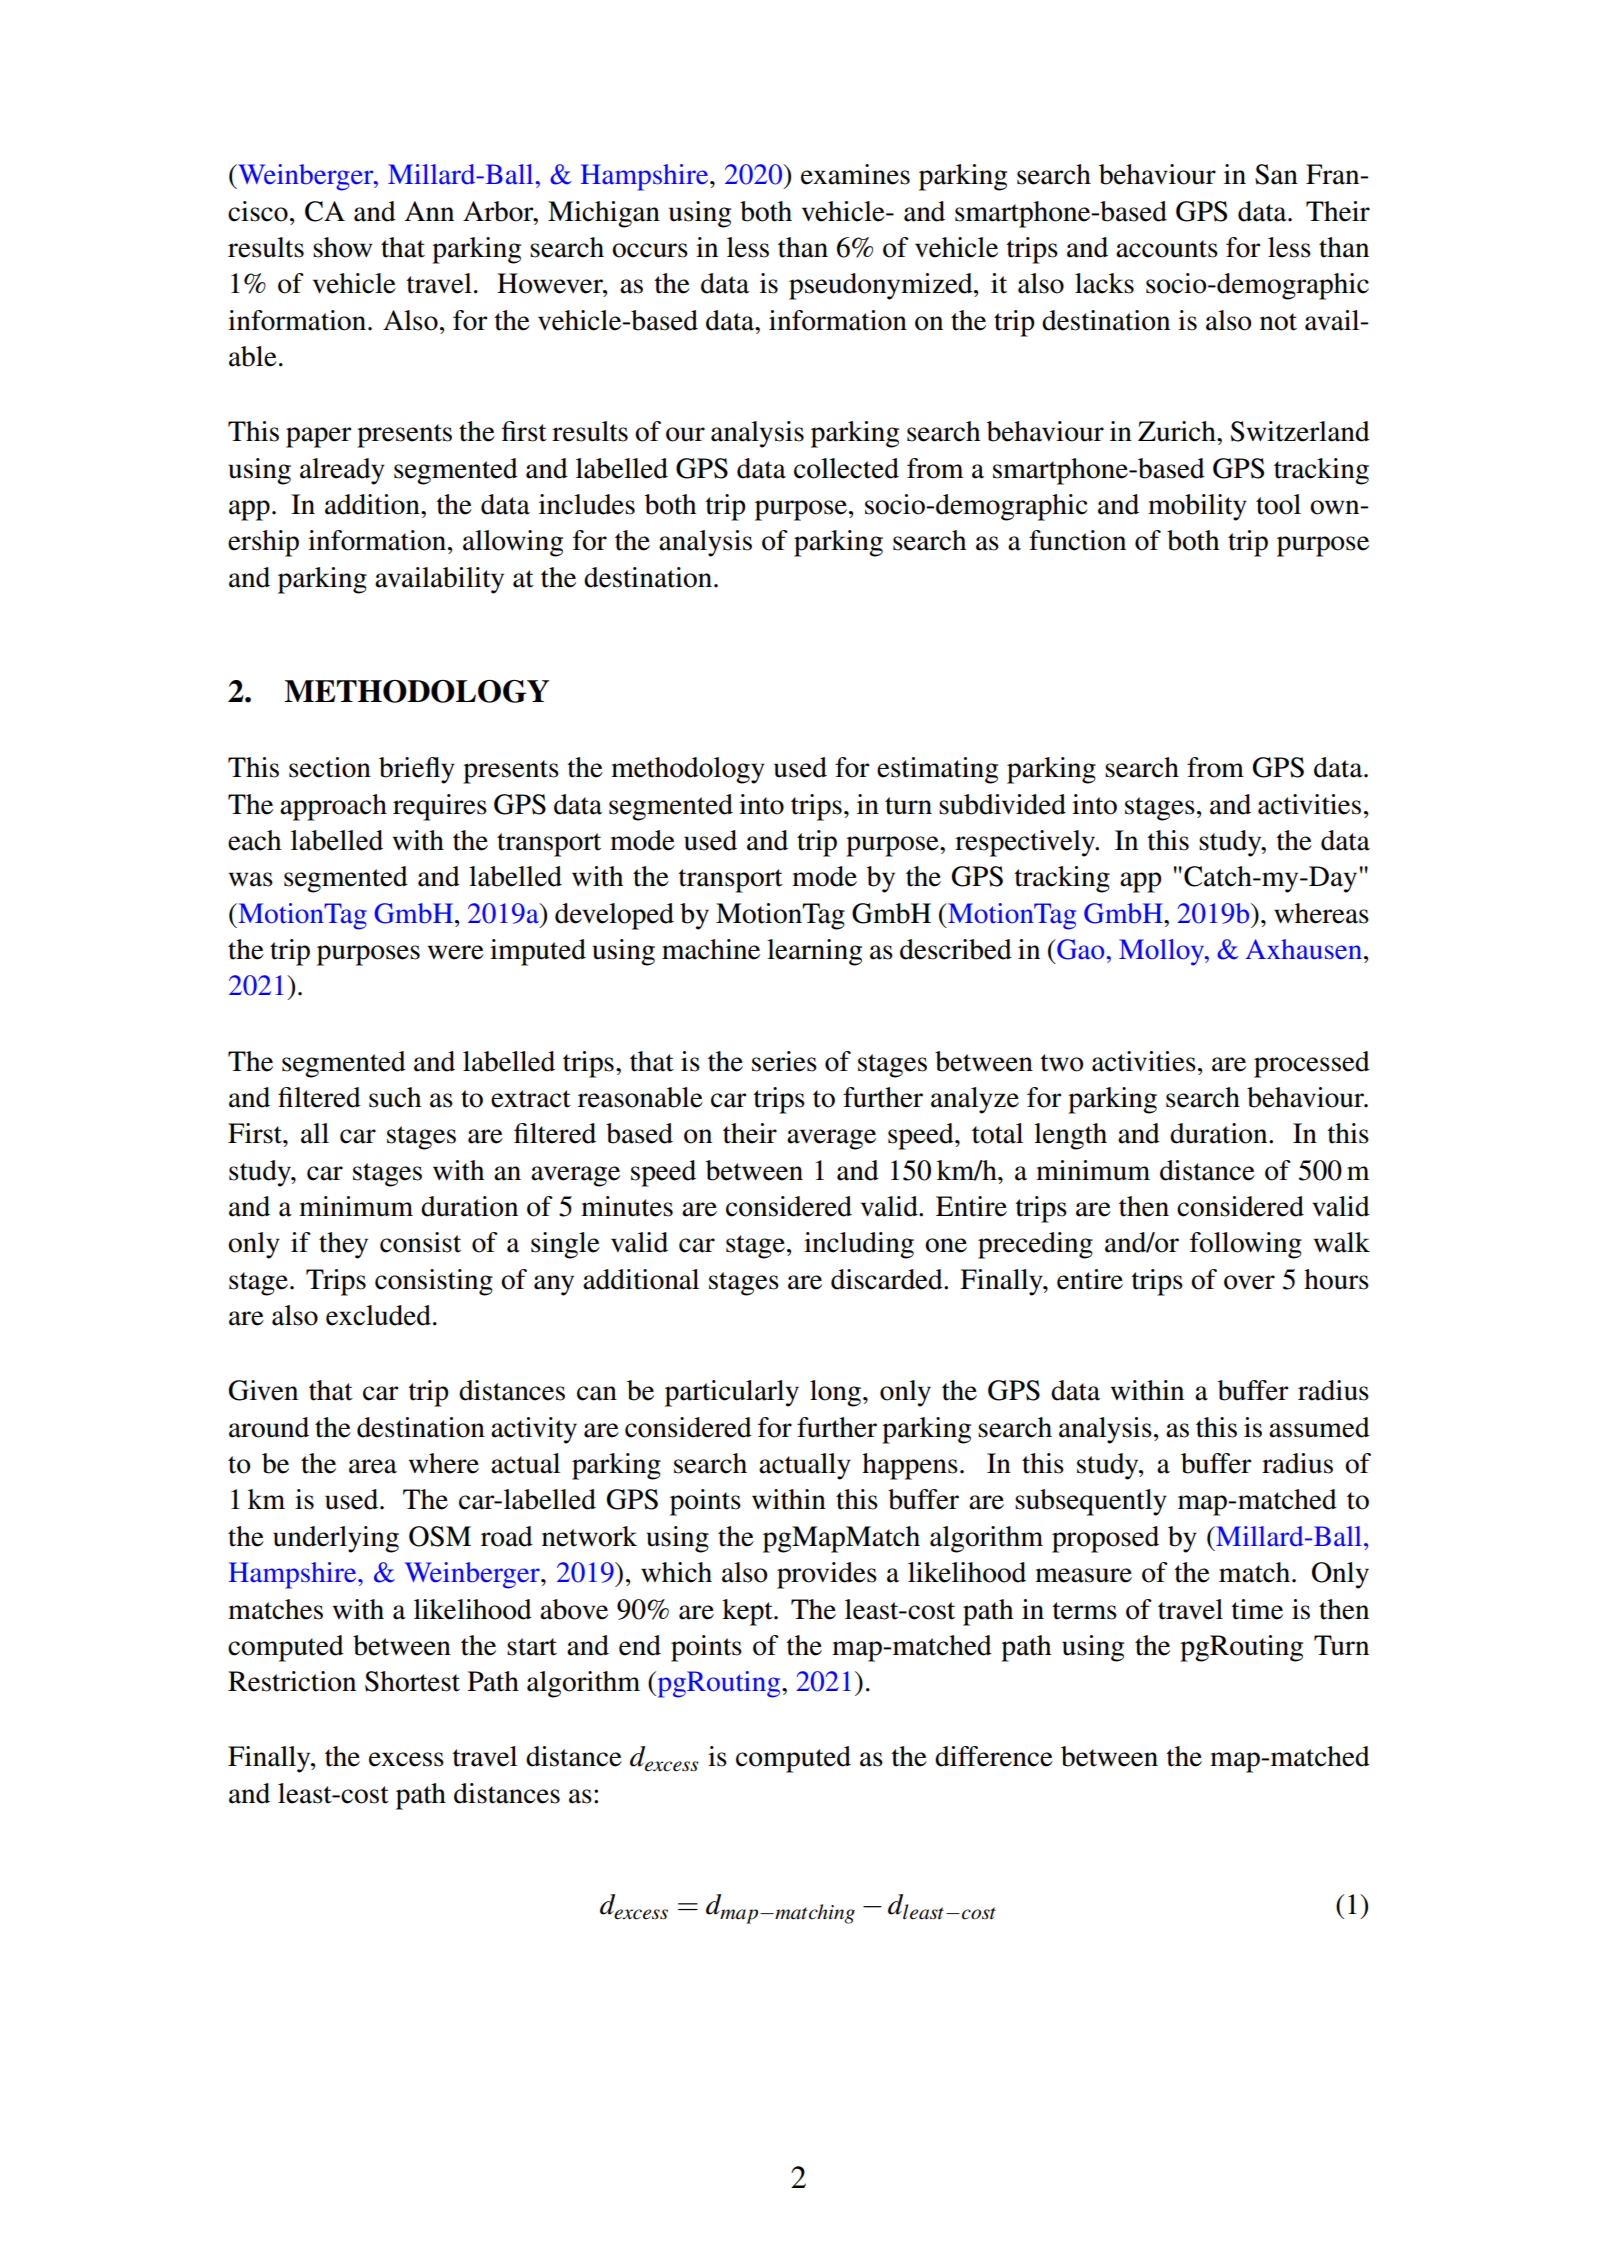 This screenshot has height=2260, width=1598. Describe the element at coordinates (855, 174) in the screenshot. I see `examines` at that location.
